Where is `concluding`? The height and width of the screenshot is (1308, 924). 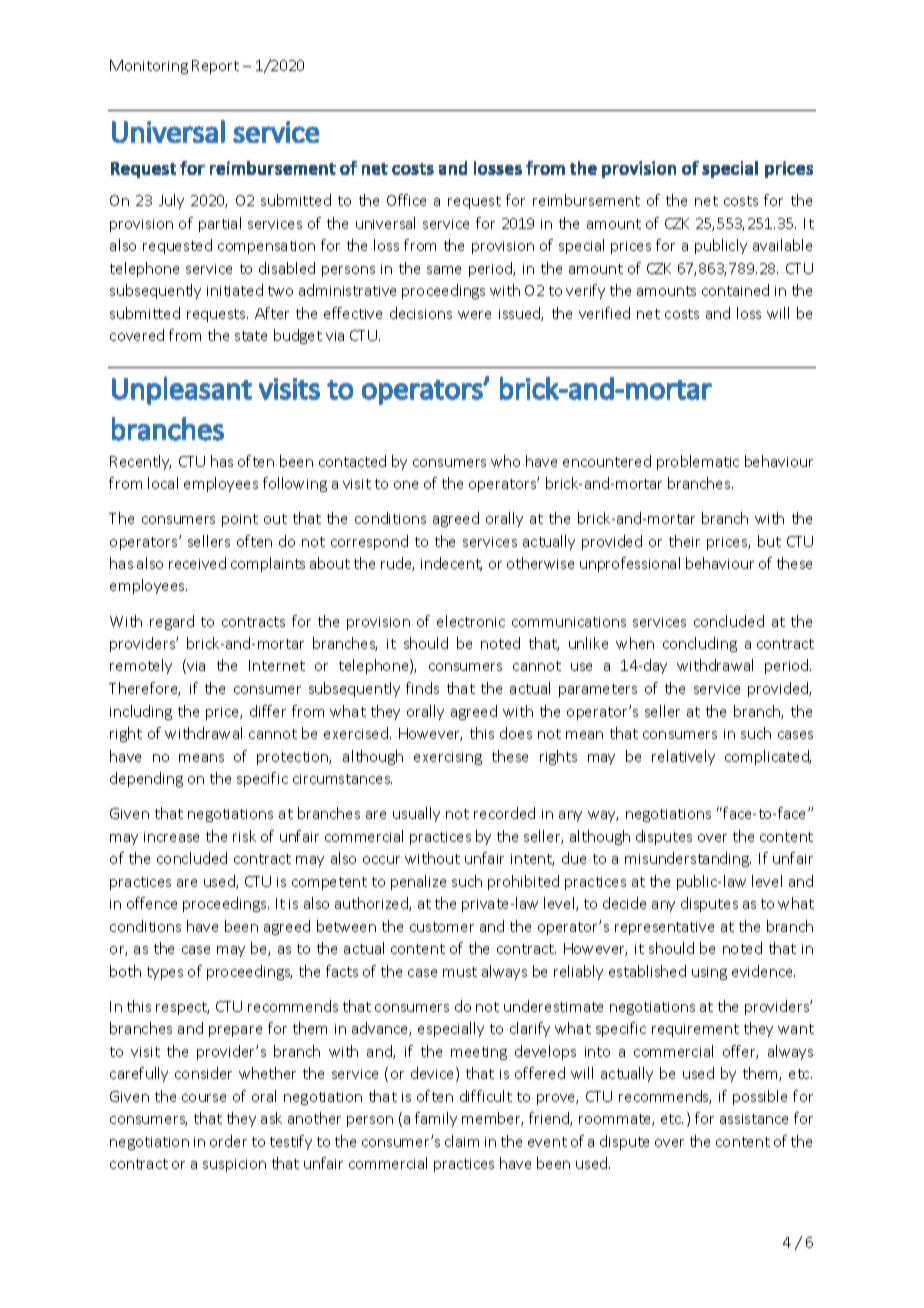
concluding is located at coordinates (700, 644).
